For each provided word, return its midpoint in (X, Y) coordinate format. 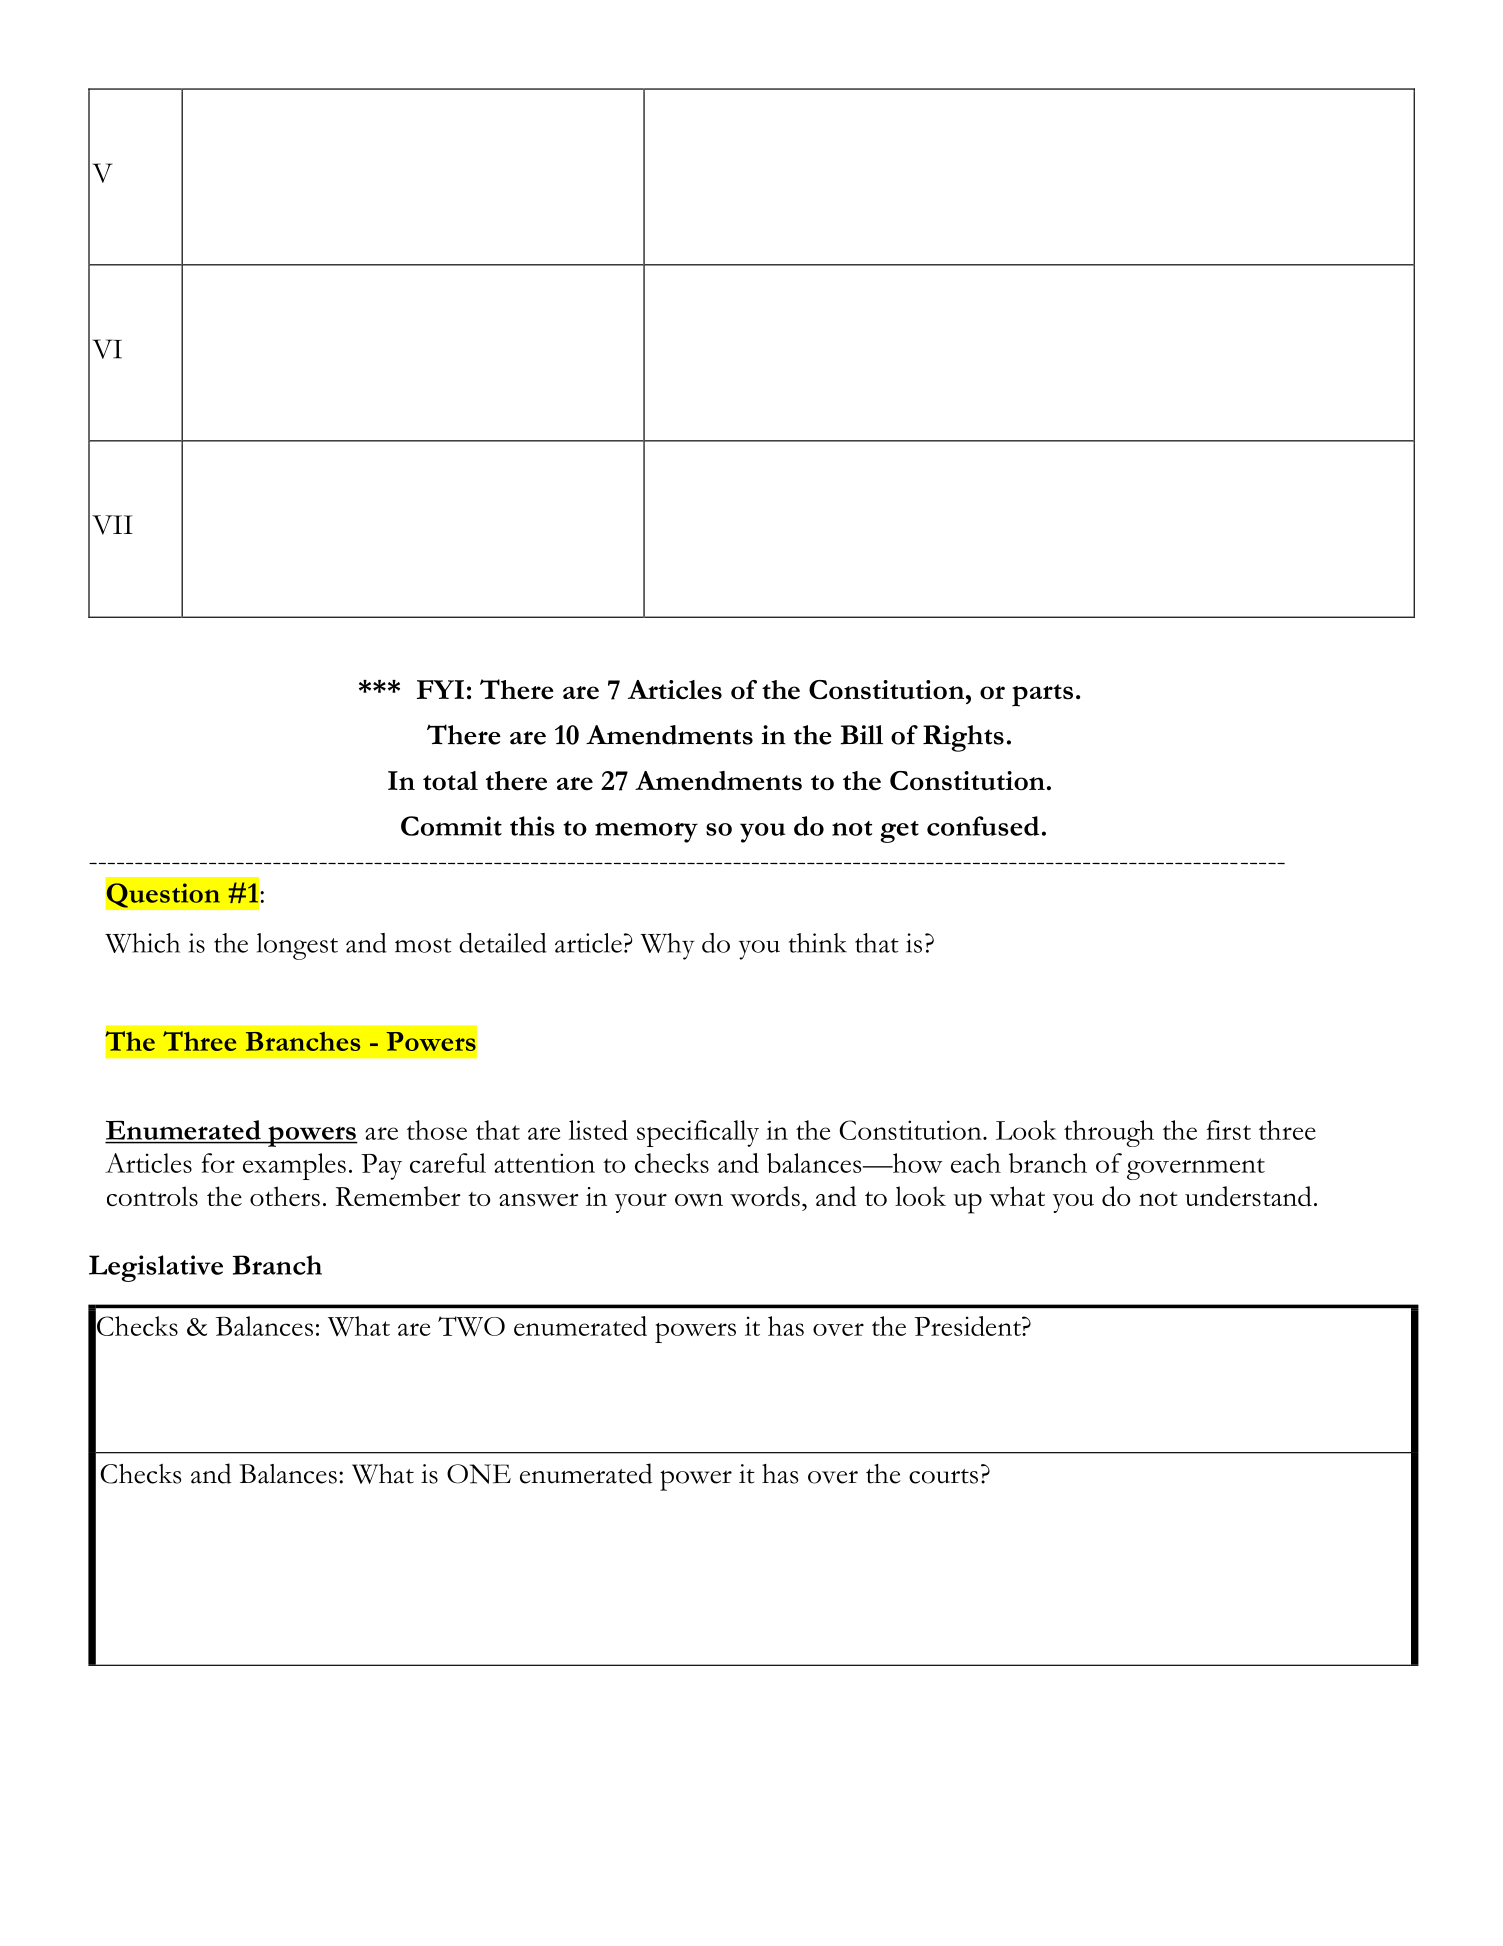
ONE (479, 1474)
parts (1042, 695)
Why (667, 946)
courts (943, 1476)
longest (297, 946)
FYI (440, 689)
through (1109, 1133)
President (968, 1326)
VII (112, 525)
